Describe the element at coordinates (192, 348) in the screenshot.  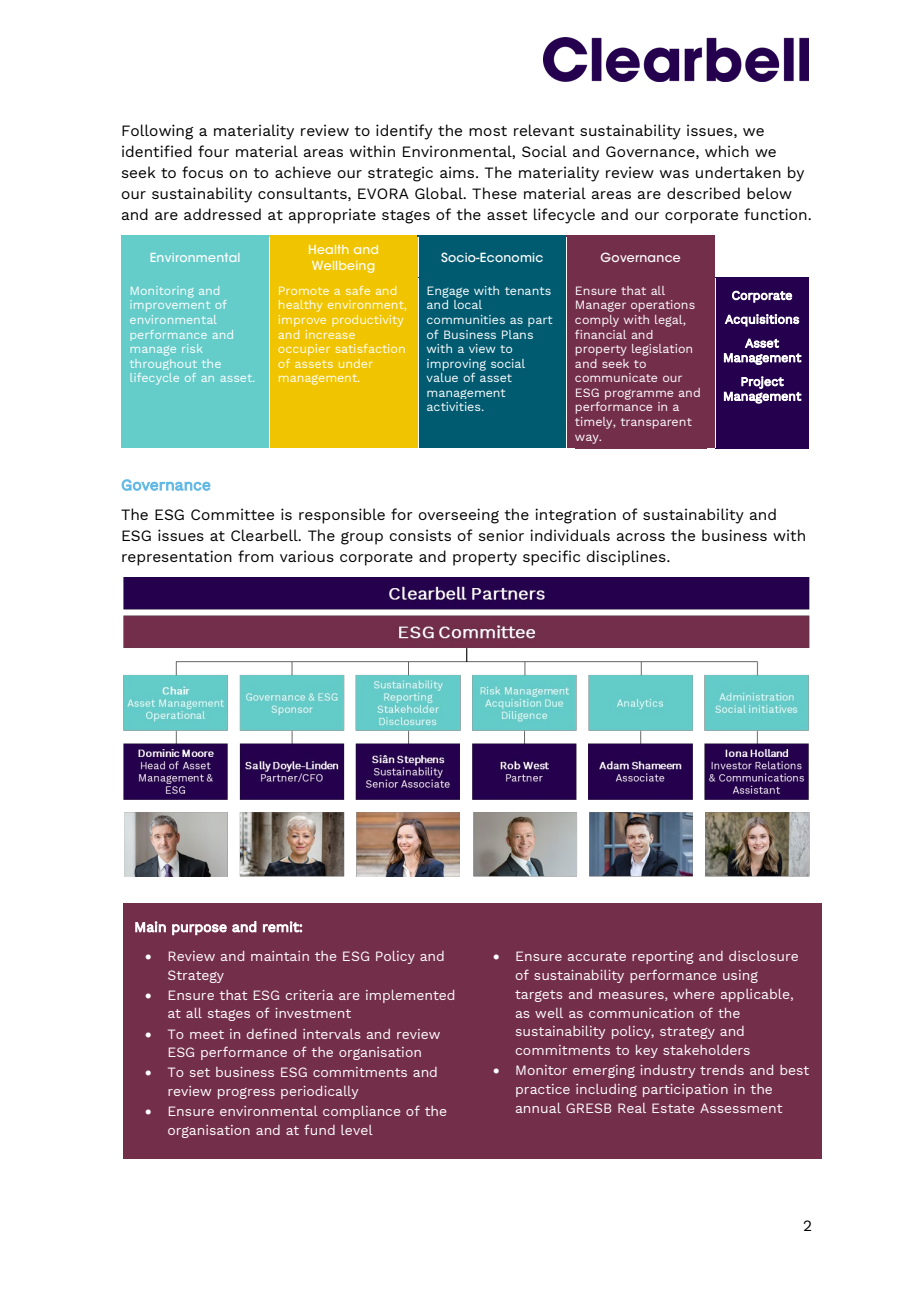
I see `risk` at that location.
